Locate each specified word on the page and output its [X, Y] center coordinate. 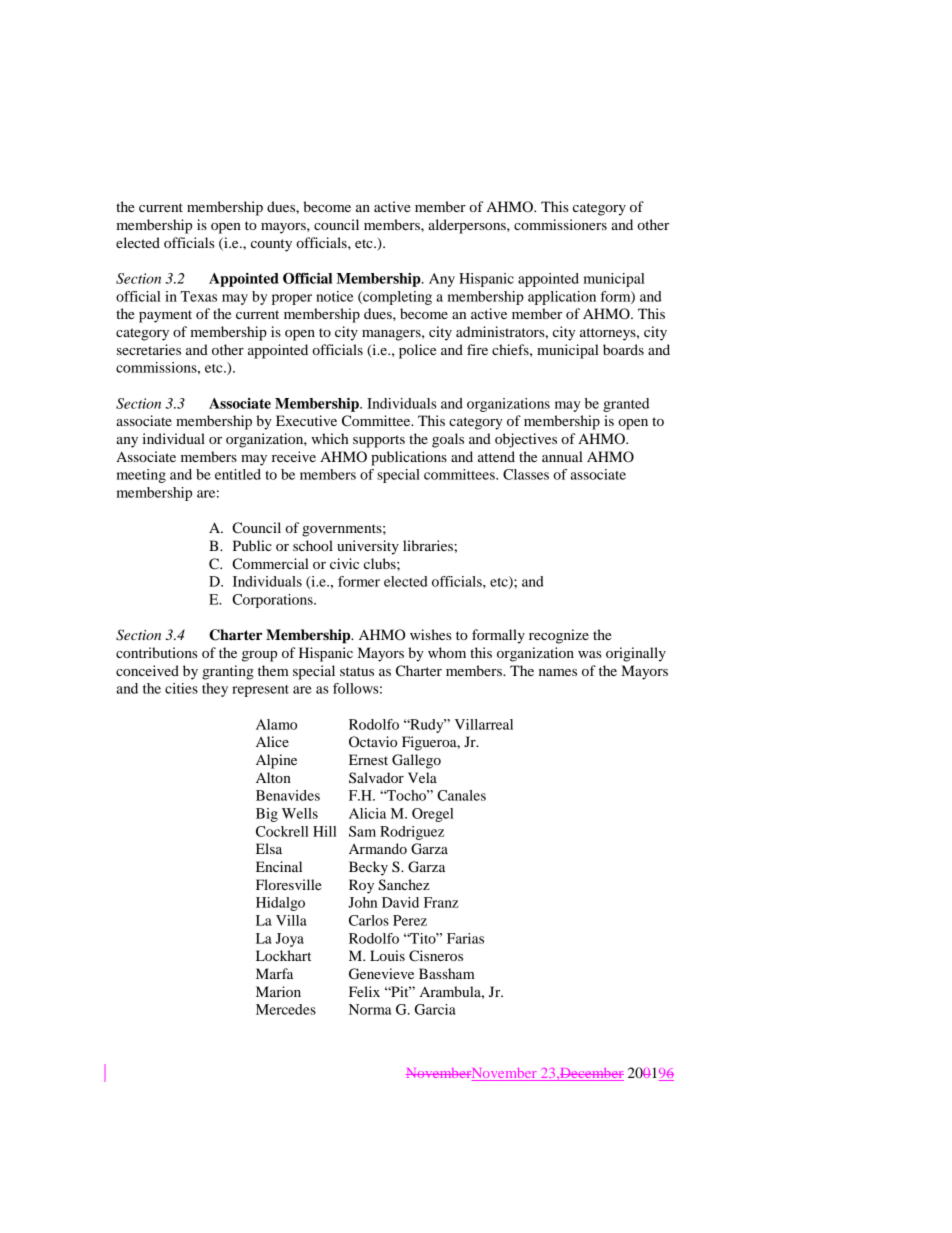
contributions [157, 652]
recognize [559, 636]
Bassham [447, 973]
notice [335, 296]
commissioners [560, 224]
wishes [431, 634]
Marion [278, 991]
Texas [198, 296]
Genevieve [381, 974]
